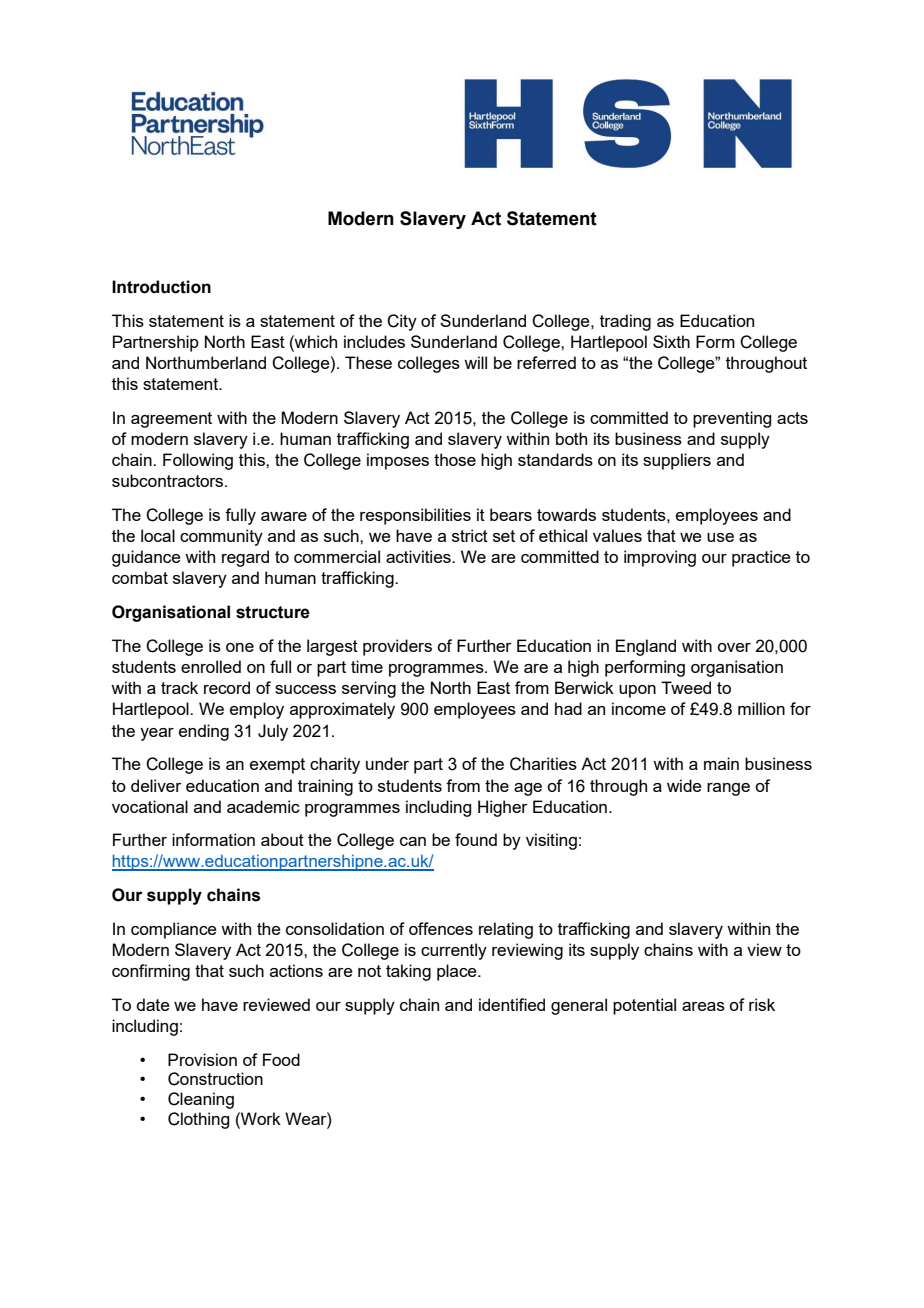 The image size is (924, 1308). I want to click on City, so click(402, 322).
